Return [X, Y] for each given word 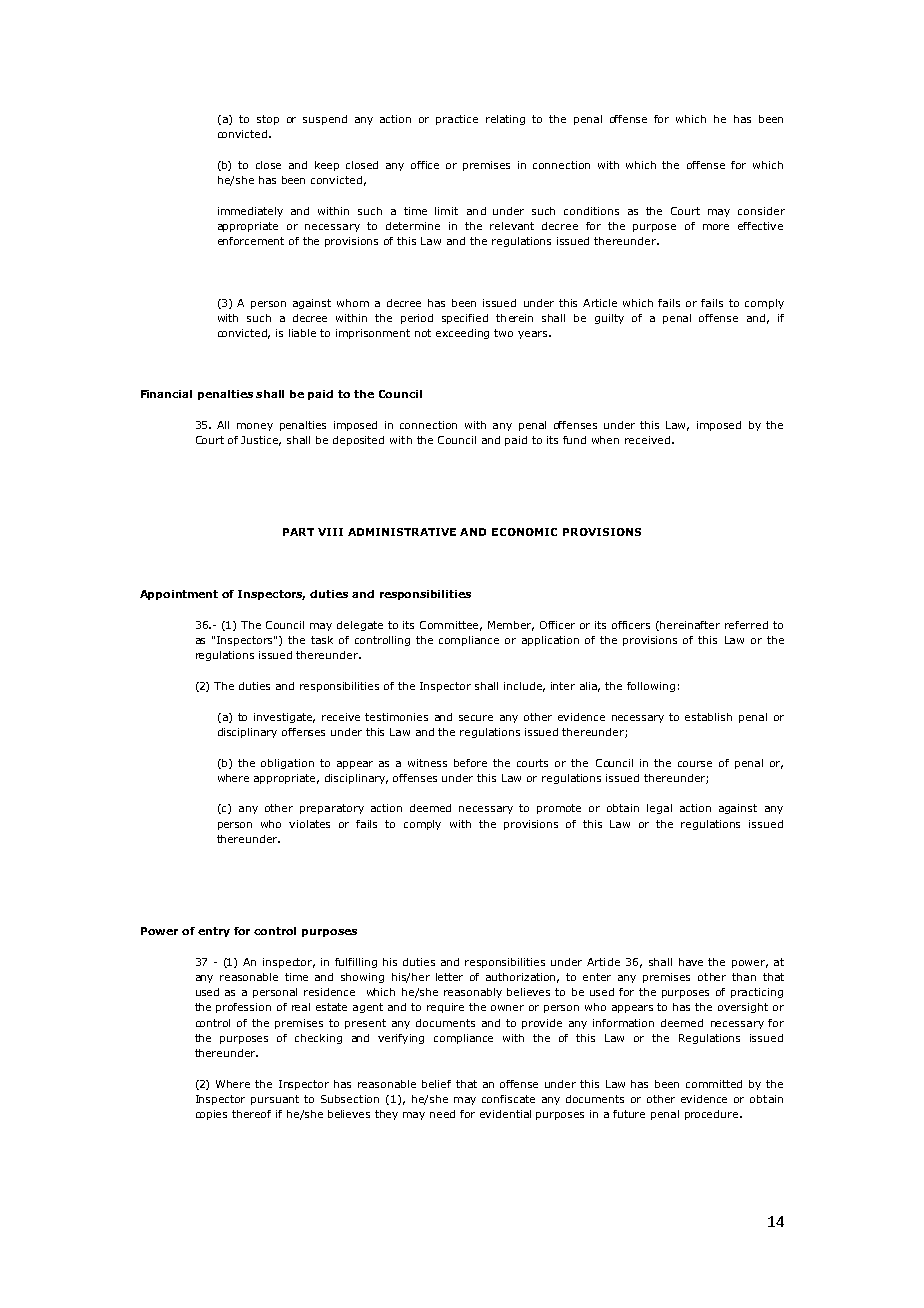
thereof [251, 1114]
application [550, 641]
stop [268, 120]
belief [436, 1084]
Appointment [179, 595]
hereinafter [690, 625]
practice [457, 120]
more [716, 227]
